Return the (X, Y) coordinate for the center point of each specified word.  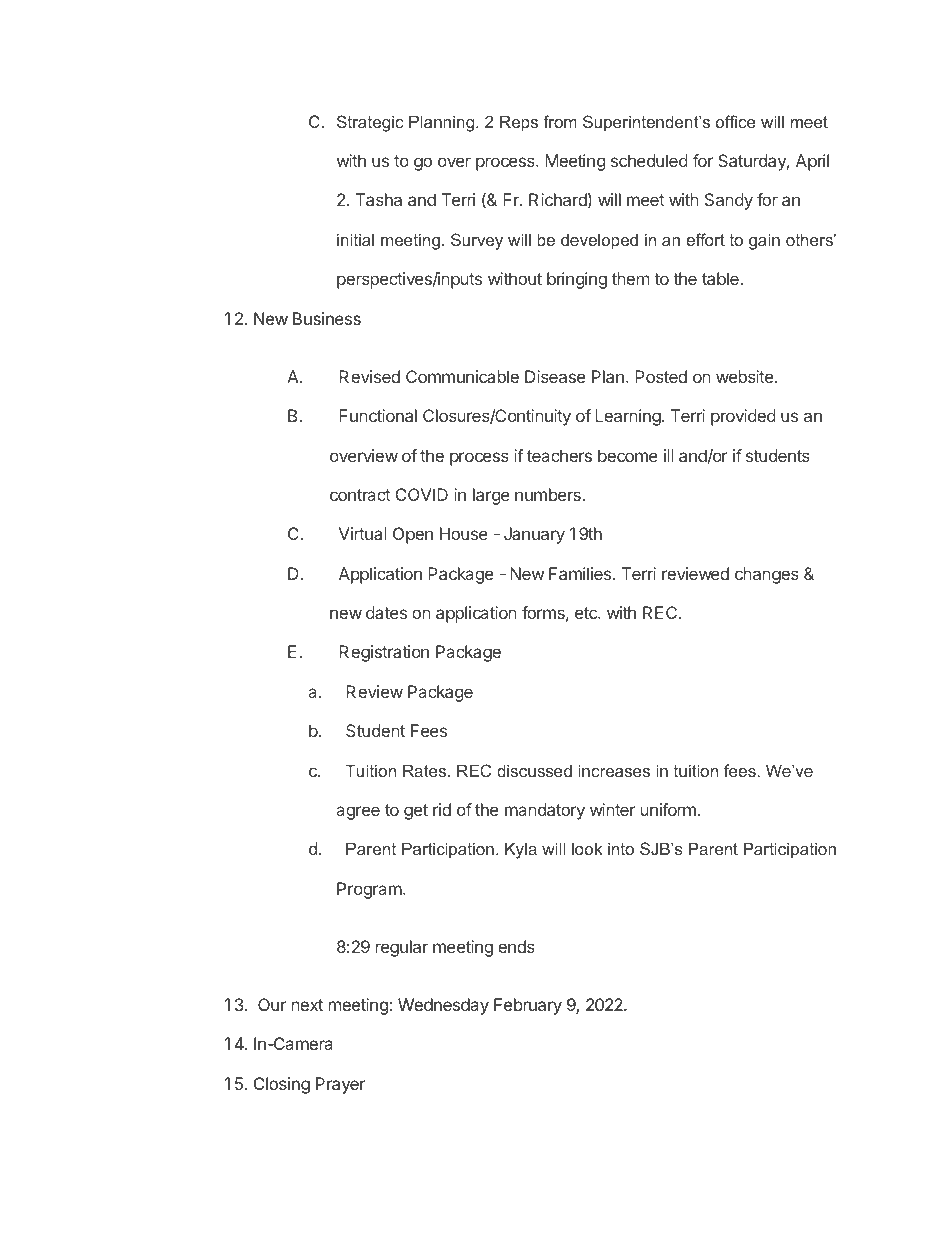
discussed (534, 770)
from (560, 121)
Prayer (340, 1085)
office (736, 121)
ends (516, 946)
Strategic (370, 123)
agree (358, 813)
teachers (559, 455)
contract (360, 495)
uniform (668, 809)
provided (743, 417)
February (528, 1006)
